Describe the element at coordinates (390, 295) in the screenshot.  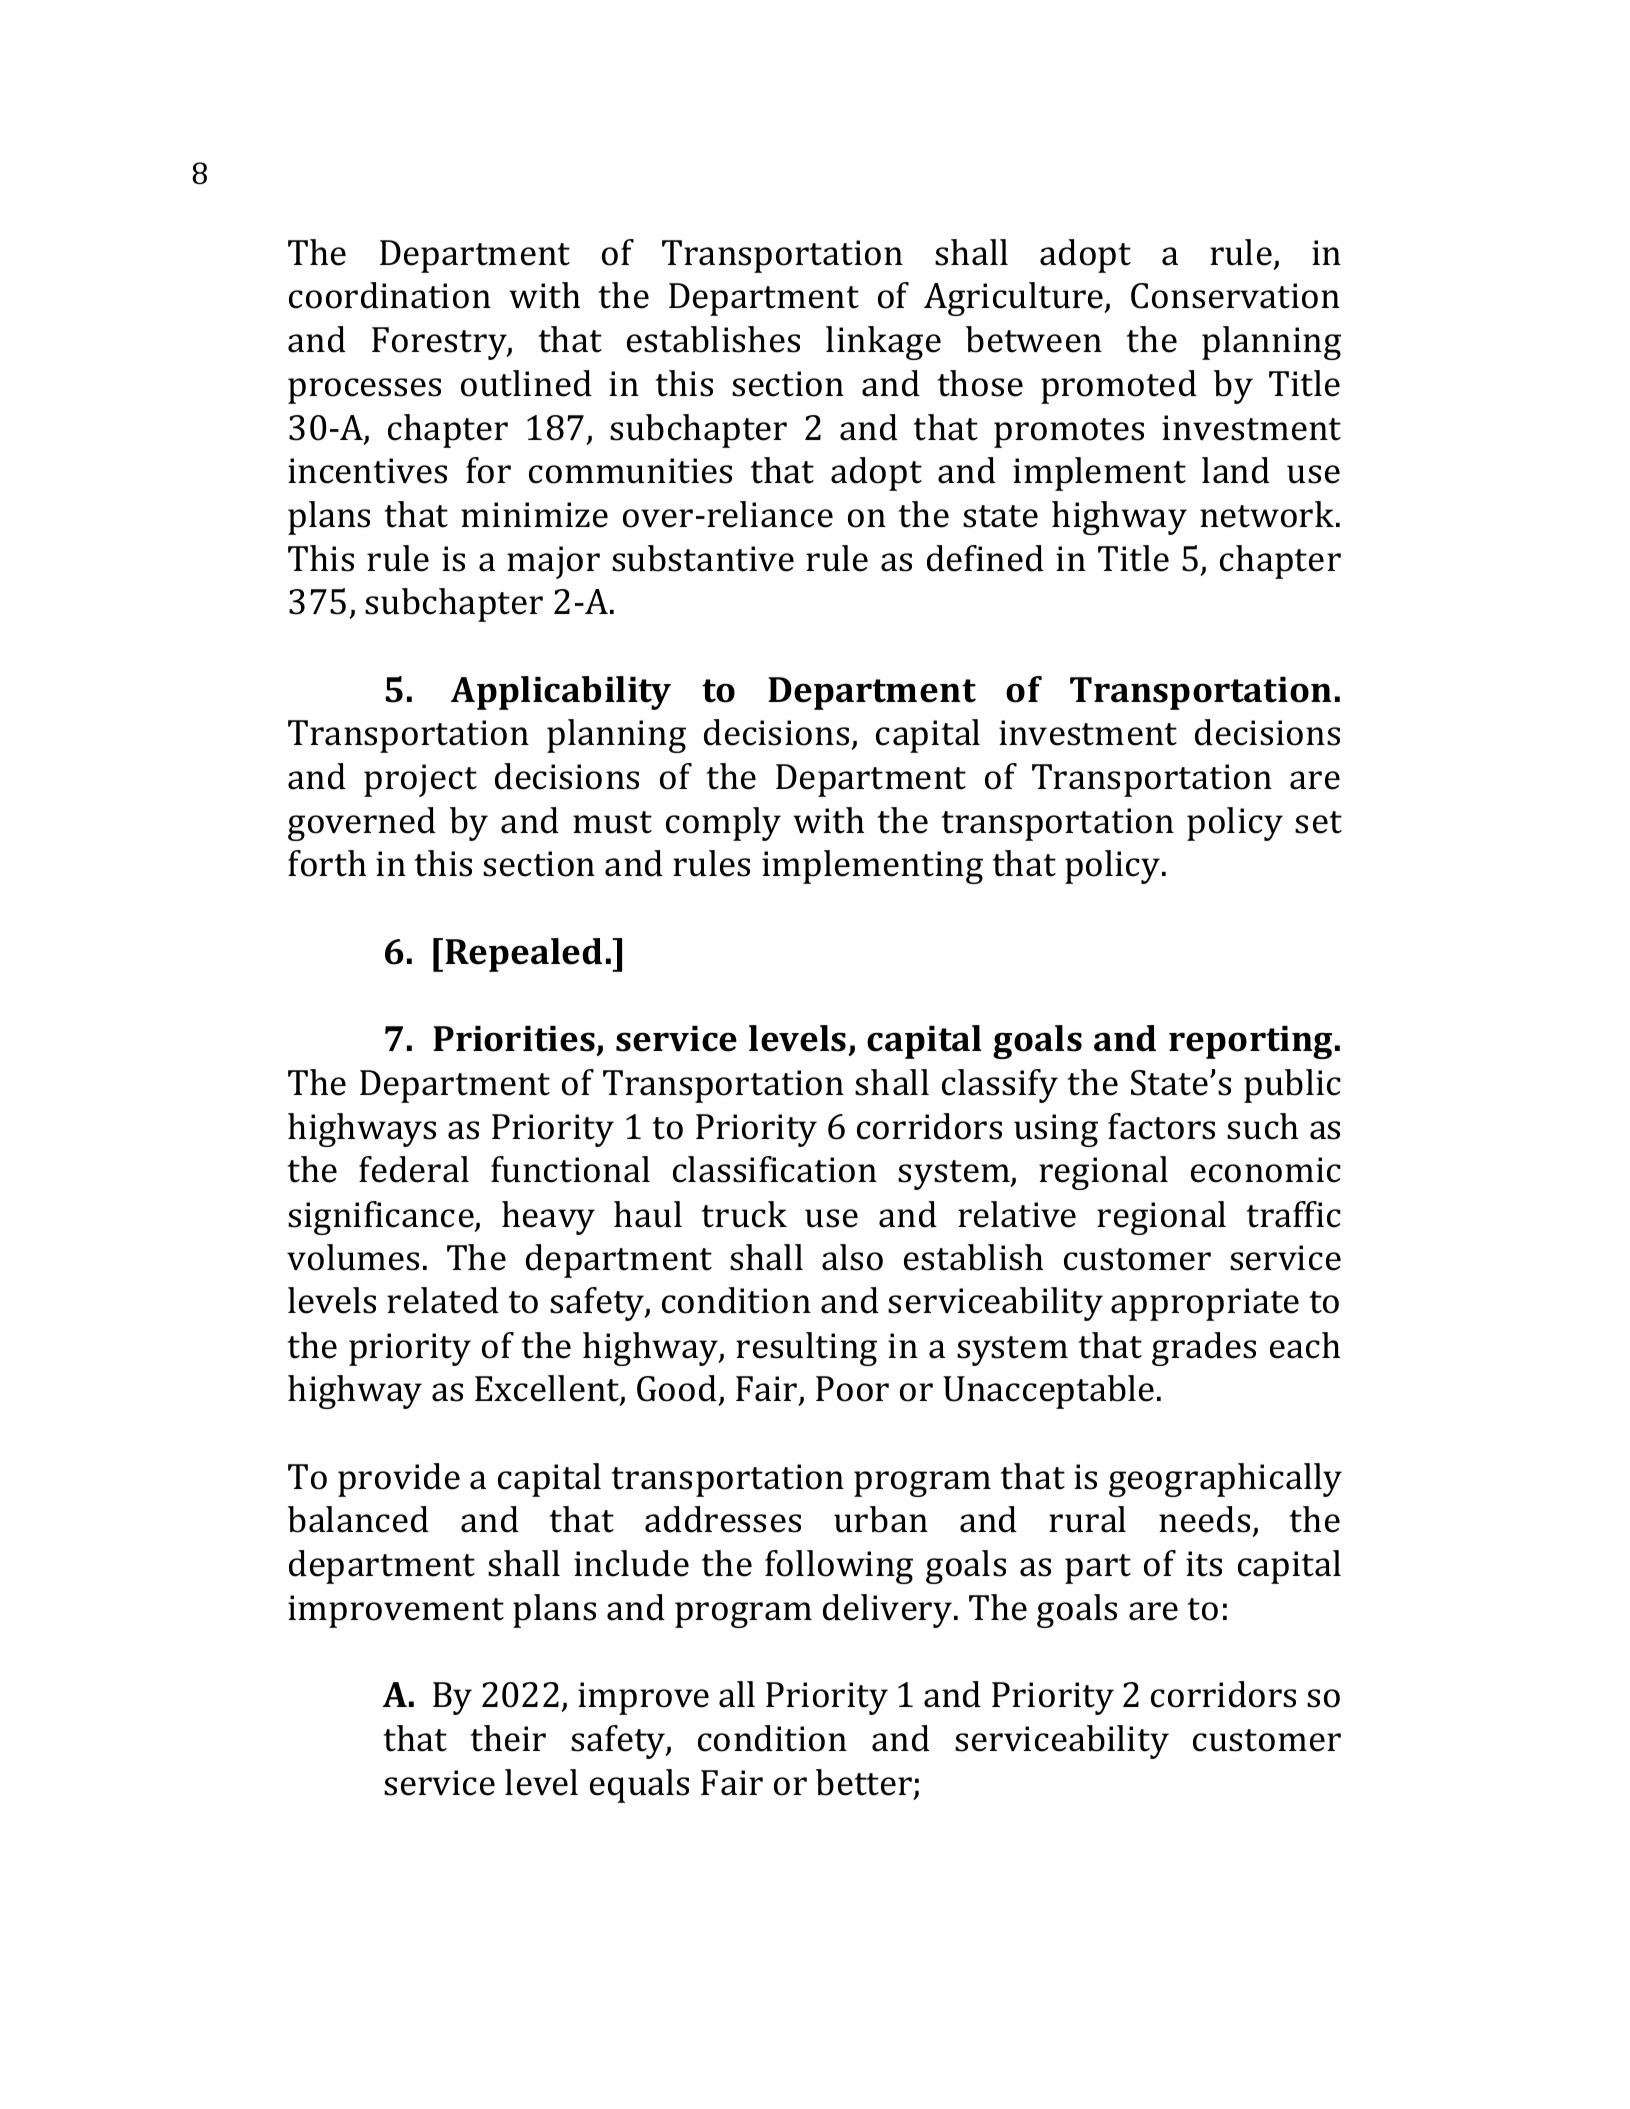
I see `coordination` at that location.
